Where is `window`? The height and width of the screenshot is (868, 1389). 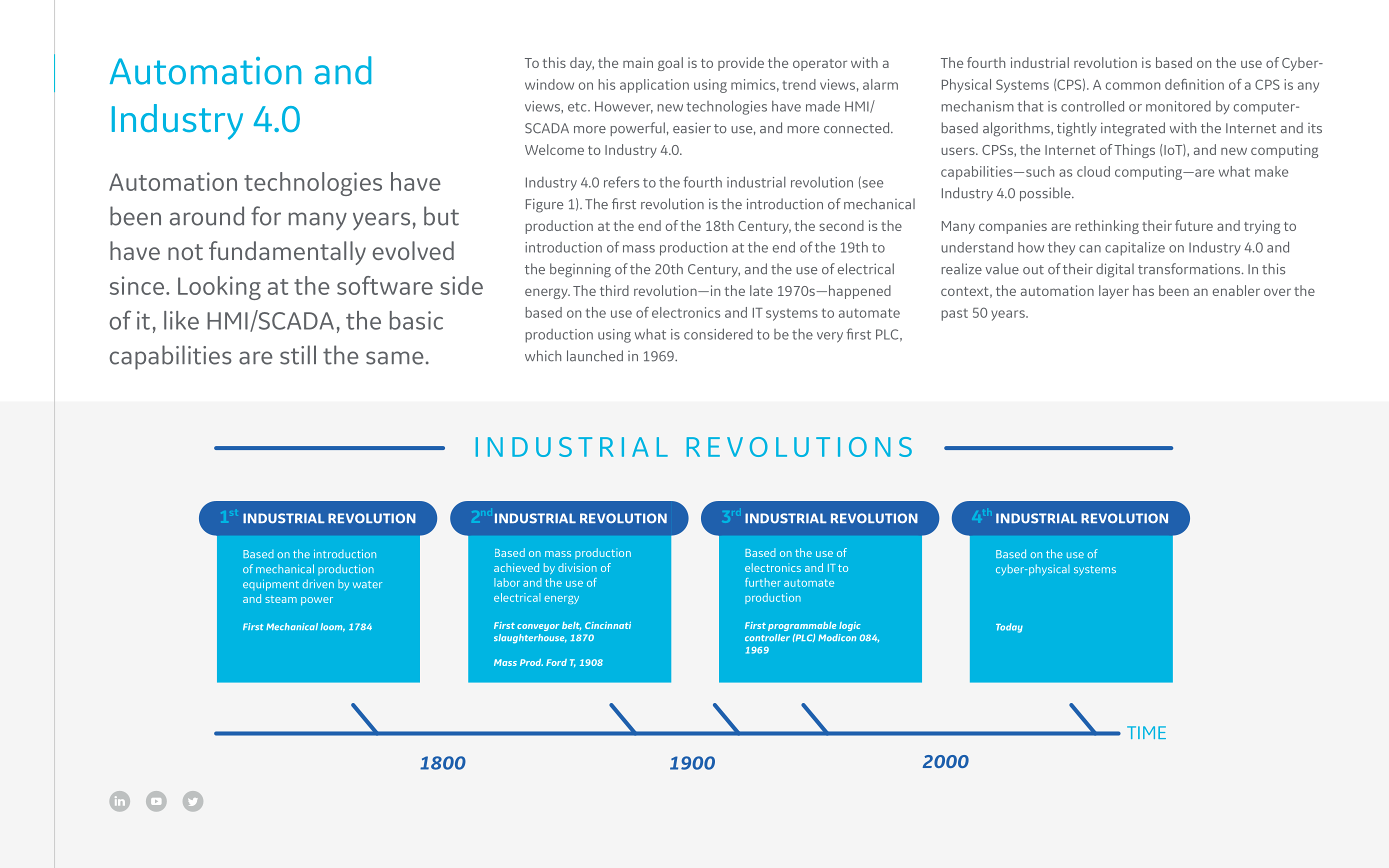 window is located at coordinates (549, 84).
